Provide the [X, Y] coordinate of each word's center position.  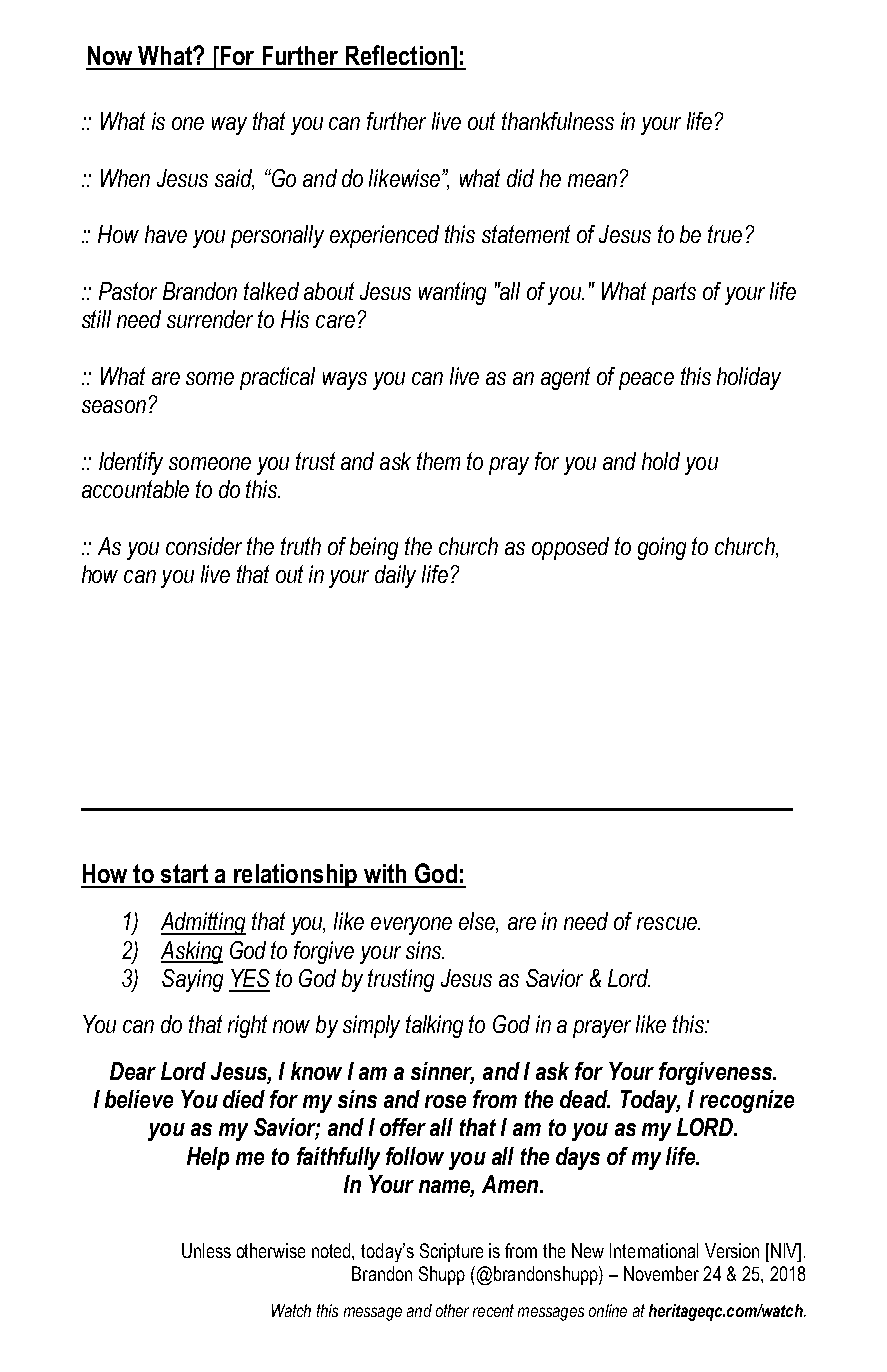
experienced [384, 236]
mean [592, 180]
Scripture [451, 1252]
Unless [206, 1250]
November [661, 1273]
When [125, 178]
